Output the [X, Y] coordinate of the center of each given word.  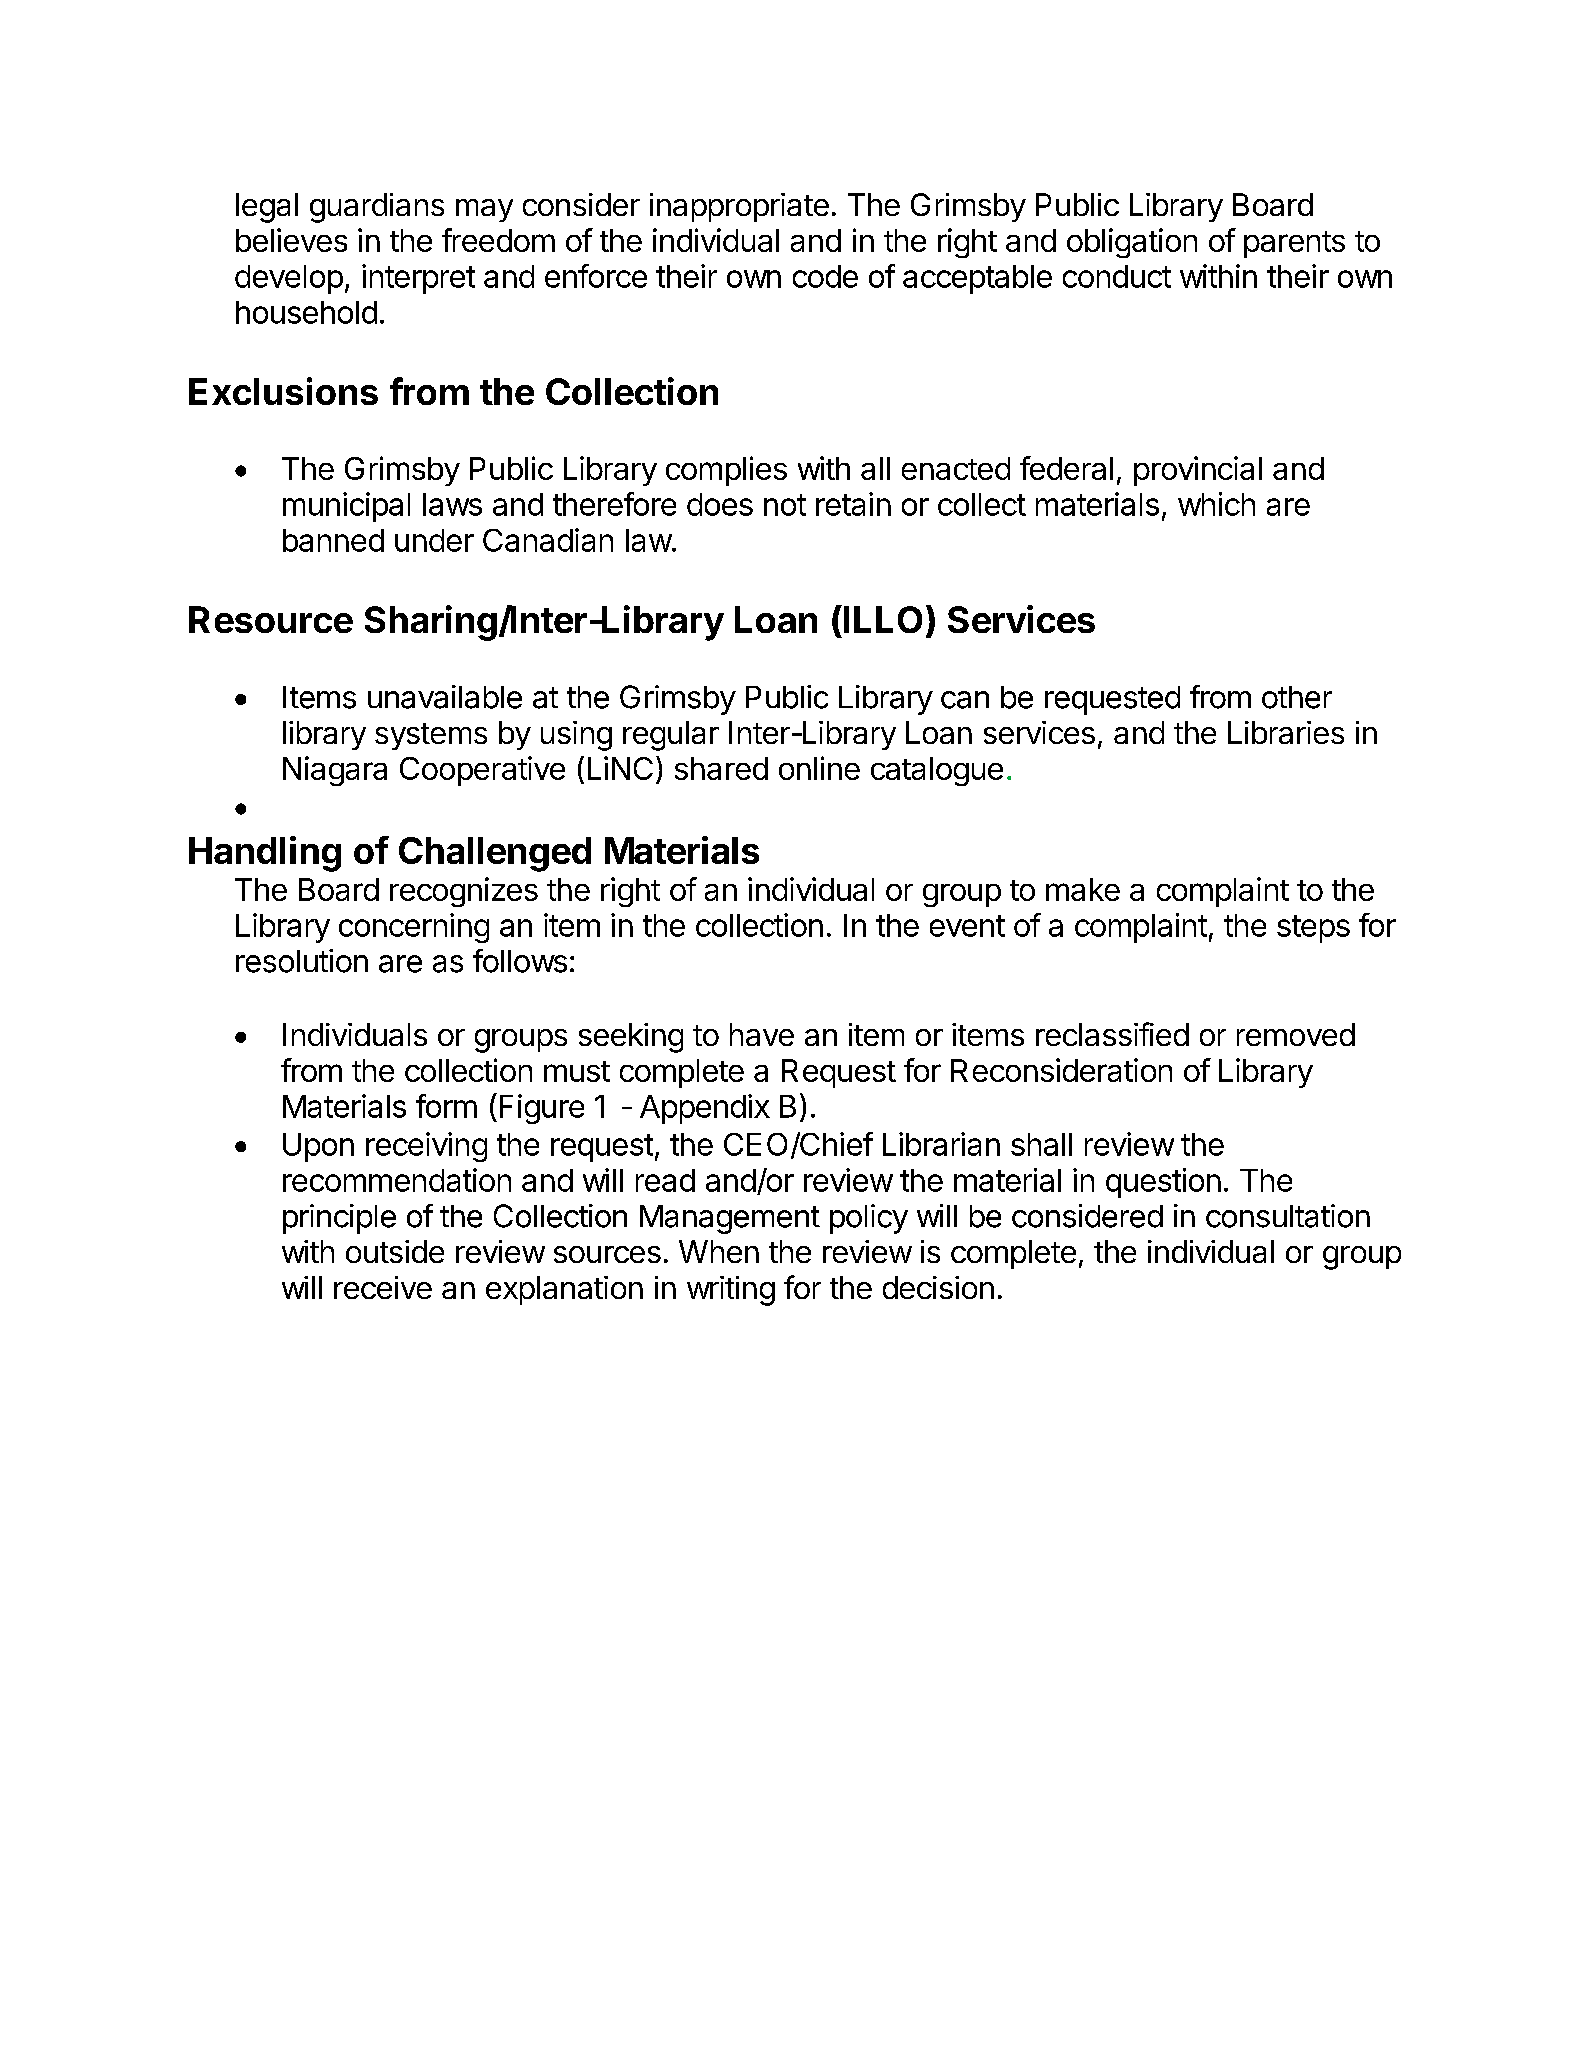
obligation [1132, 243]
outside [395, 1251]
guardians [377, 208]
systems [431, 736]
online [819, 768]
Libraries [1286, 732]
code [825, 276]
